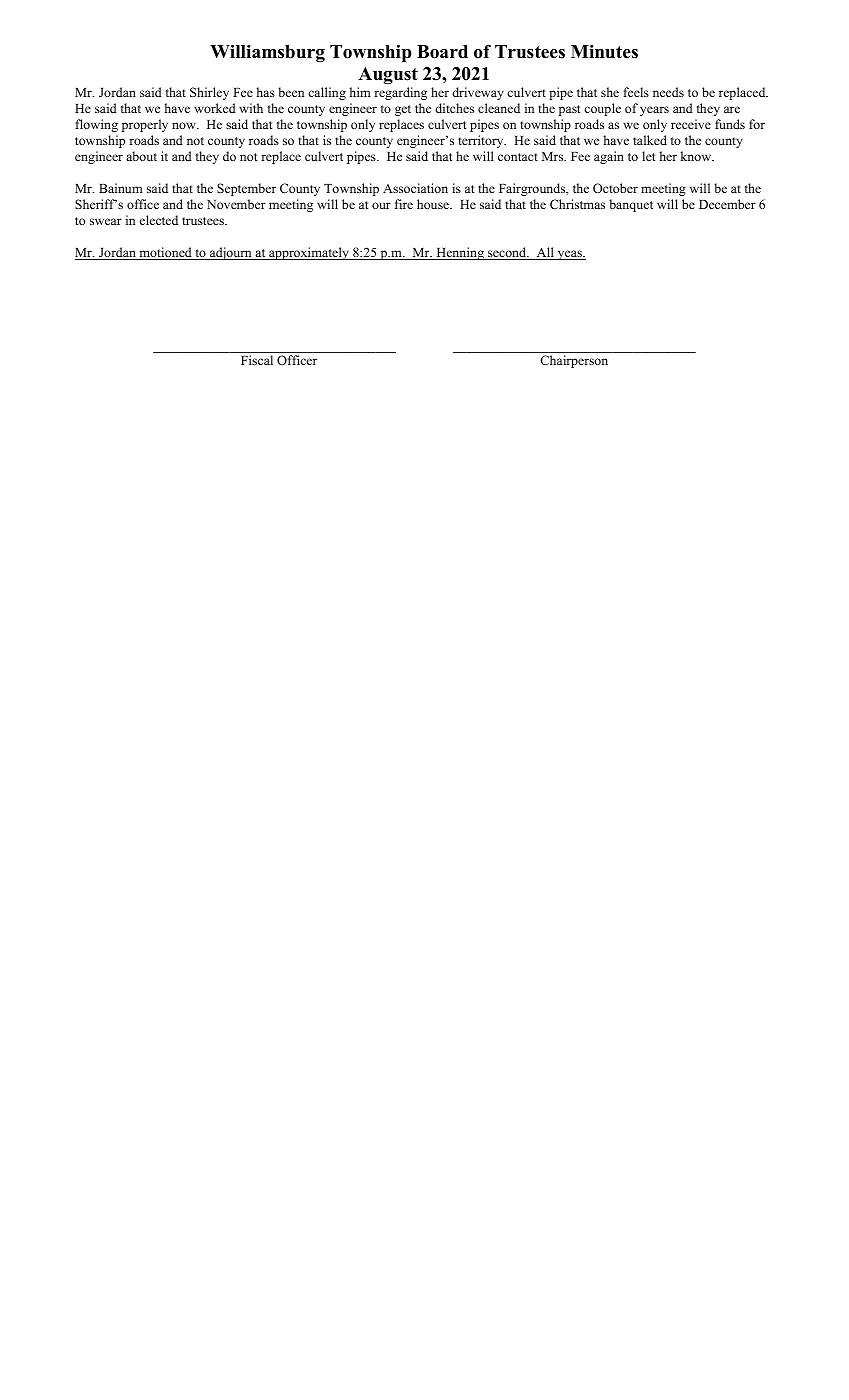 This page has width=849, height=1400. What do you see at coordinates (415, 188) in the page?
I see `Association` at bounding box center [415, 188].
